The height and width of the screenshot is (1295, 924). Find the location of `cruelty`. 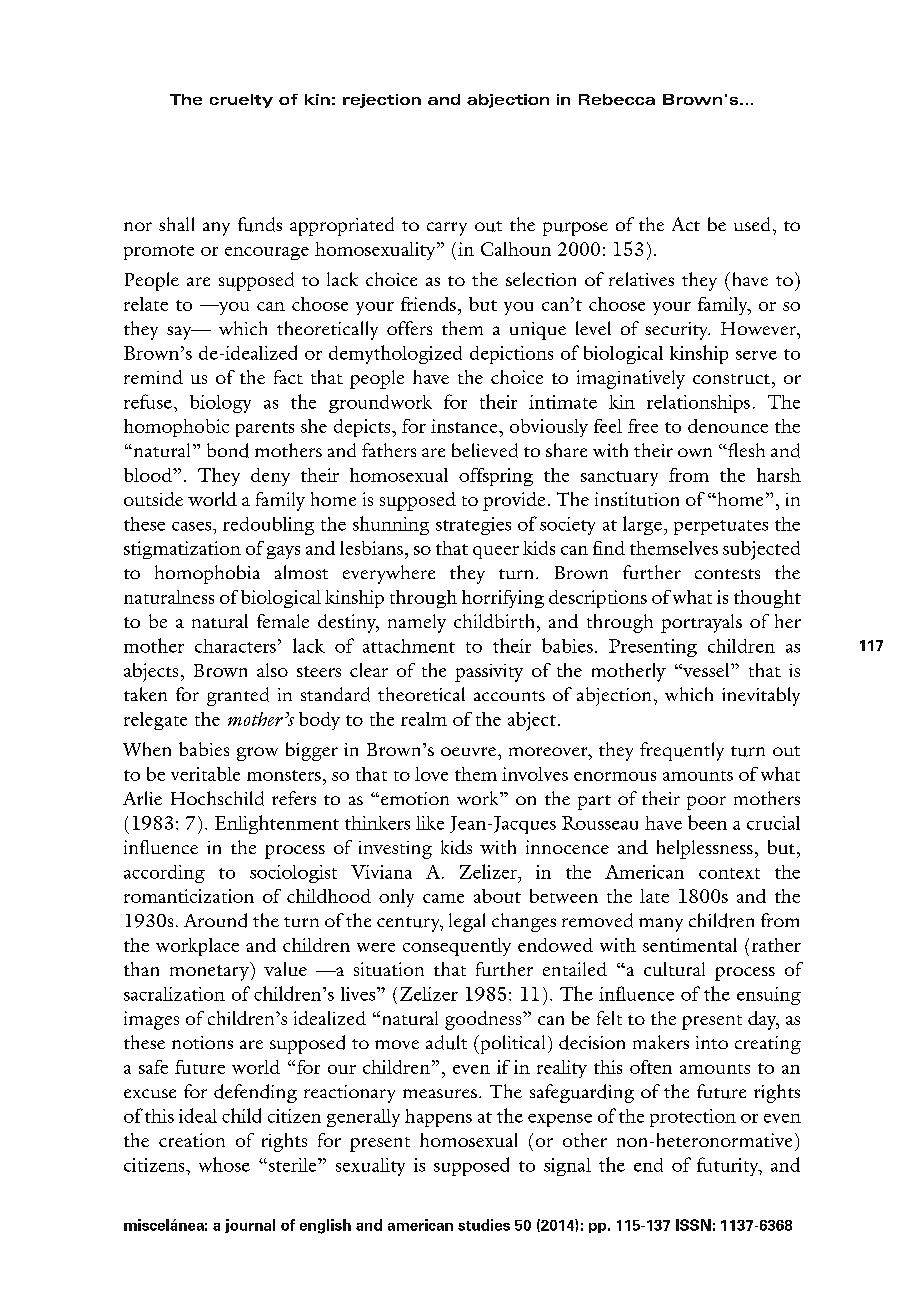

cruelty is located at coordinates (241, 101).
